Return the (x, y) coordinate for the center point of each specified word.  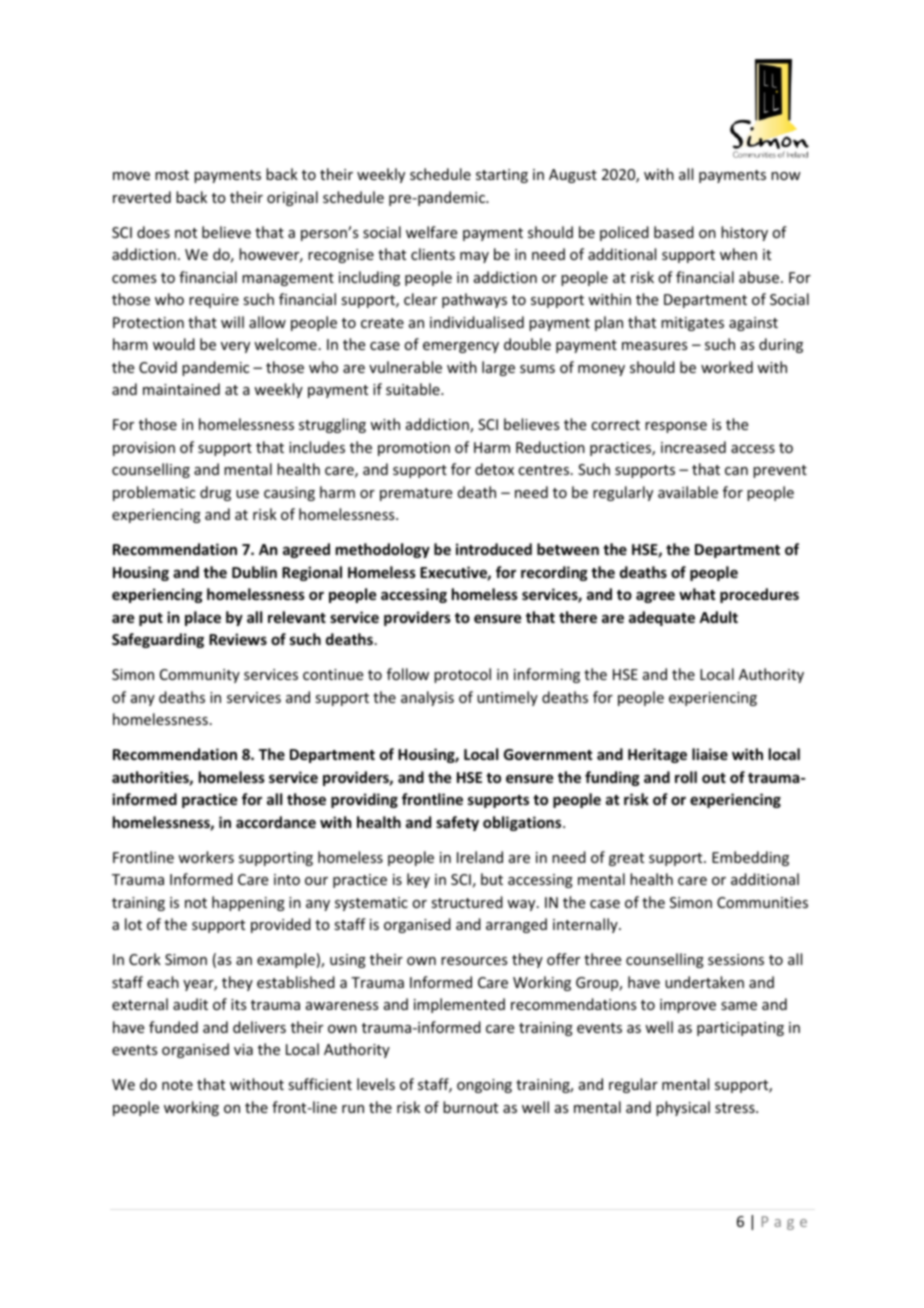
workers (206, 857)
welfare (431, 232)
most (172, 175)
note (177, 1085)
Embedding (750, 858)
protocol (462, 675)
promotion (414, 449)
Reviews (238, 639)
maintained (181, 389)
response (676, 427)
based (674, 232)
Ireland (480, 857)
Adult (718, 617)
